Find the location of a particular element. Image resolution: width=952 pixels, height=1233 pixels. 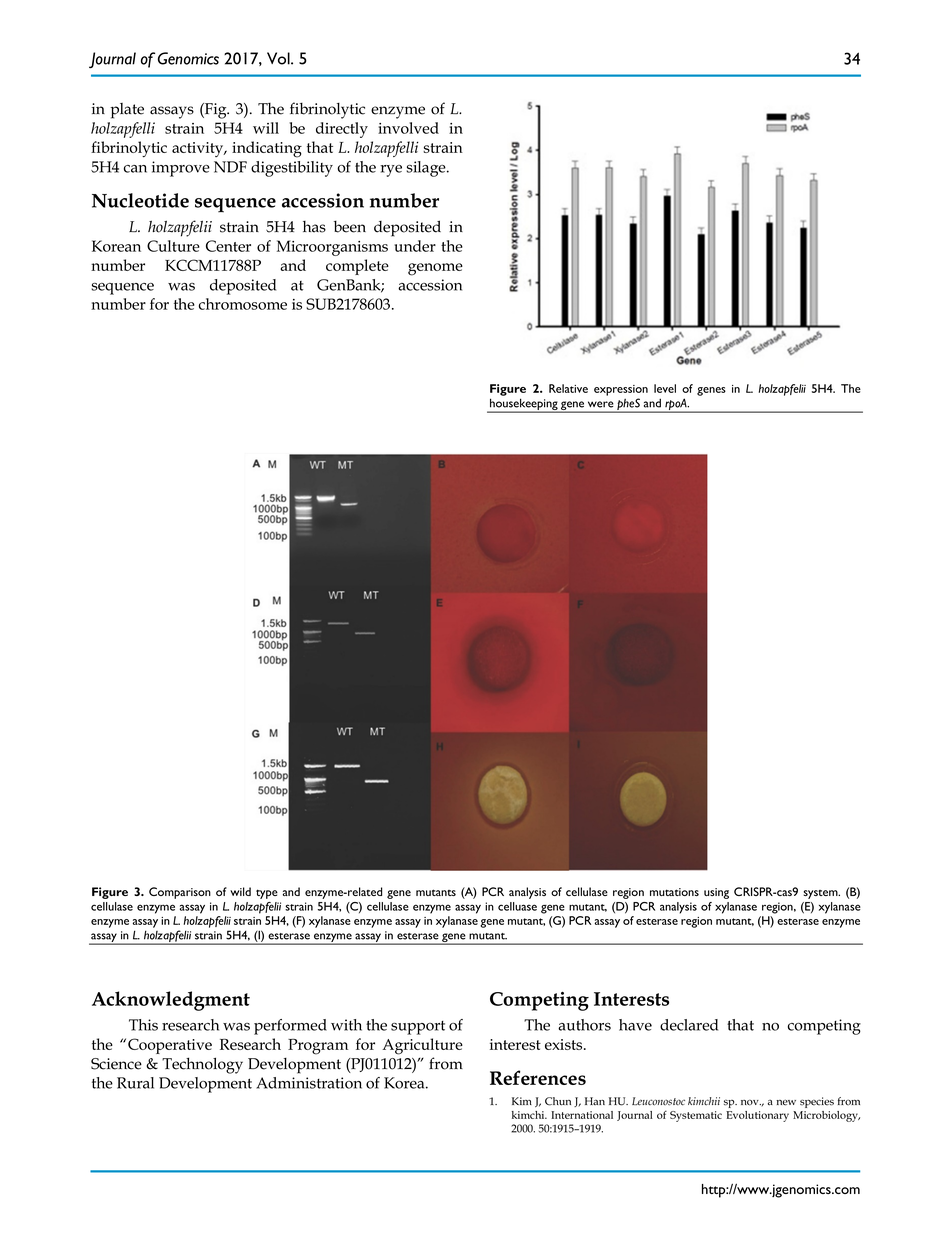

silage is located at coordinates (427, 169).
